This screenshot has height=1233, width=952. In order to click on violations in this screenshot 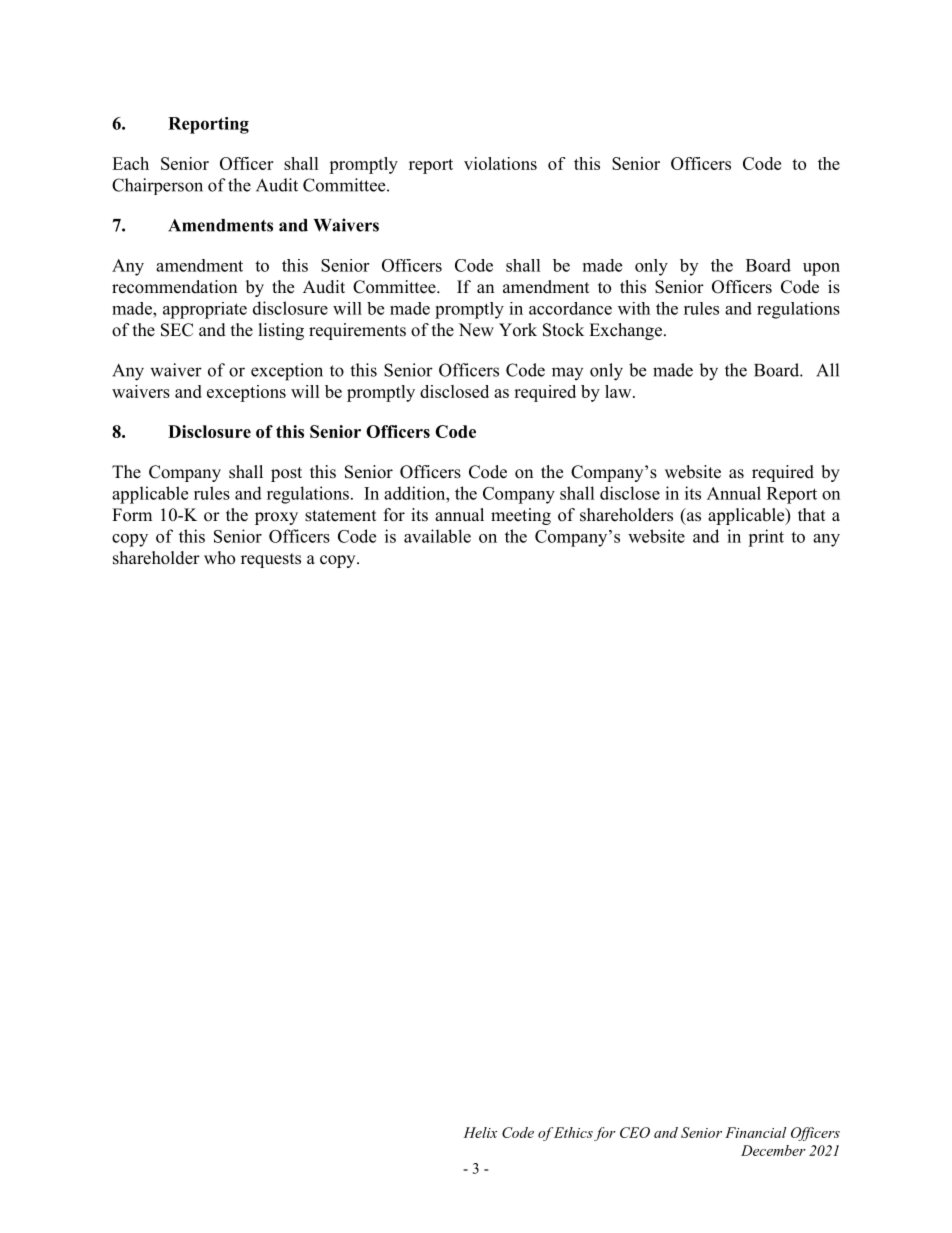, I will do `click(500, 163)`.
